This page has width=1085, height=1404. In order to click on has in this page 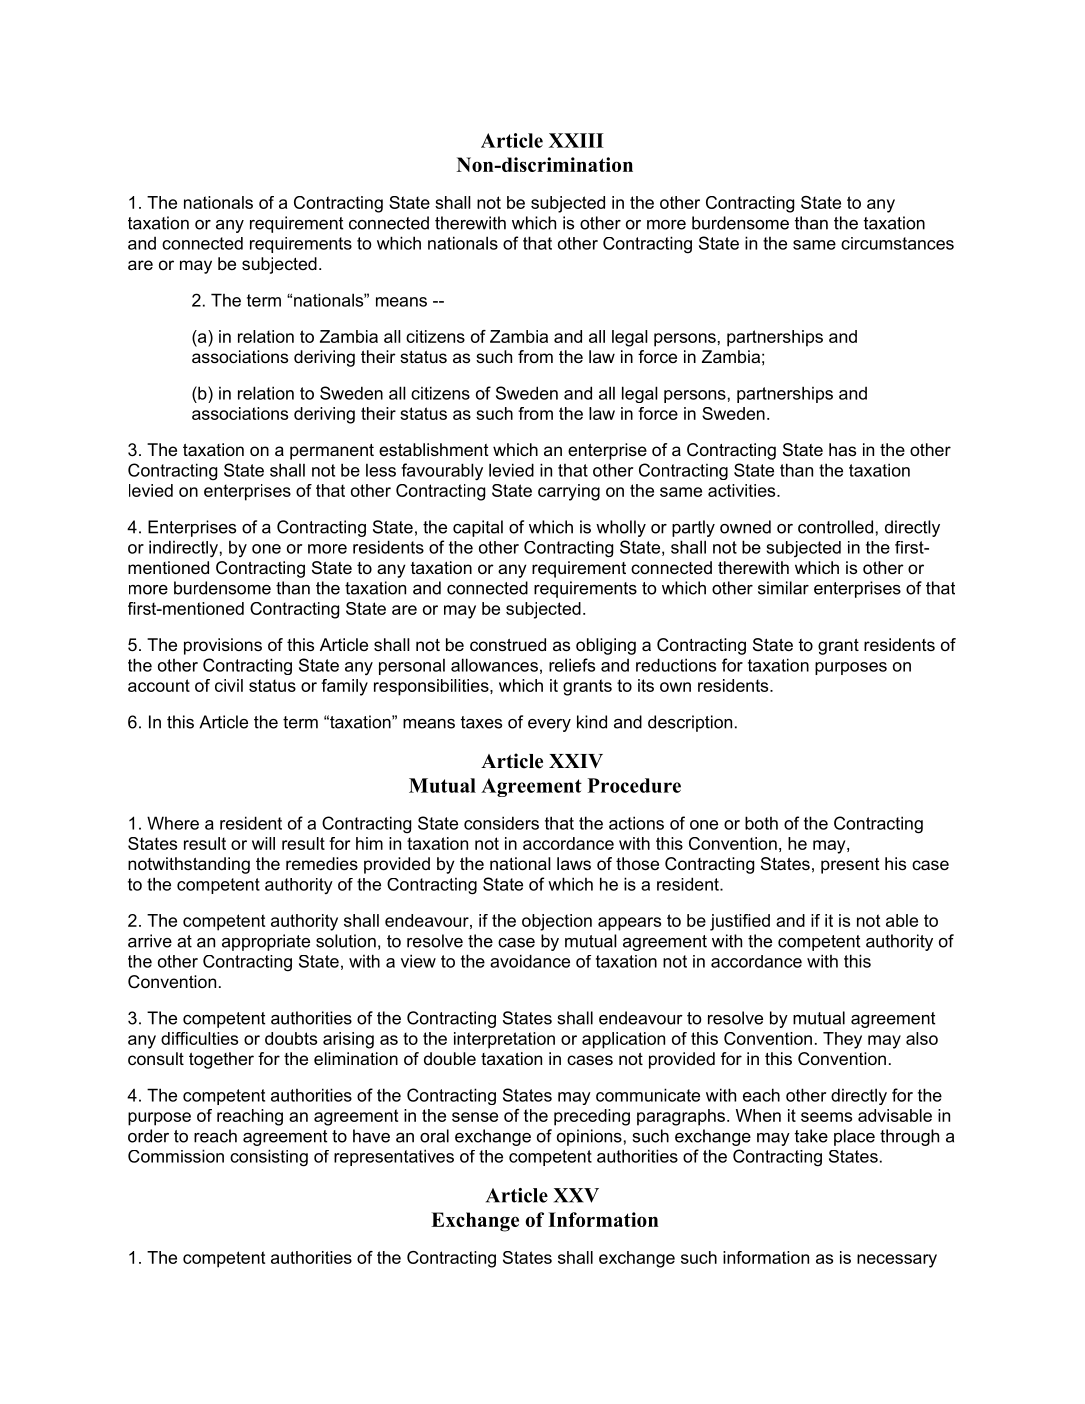, I will do `click(842, 449)`.
